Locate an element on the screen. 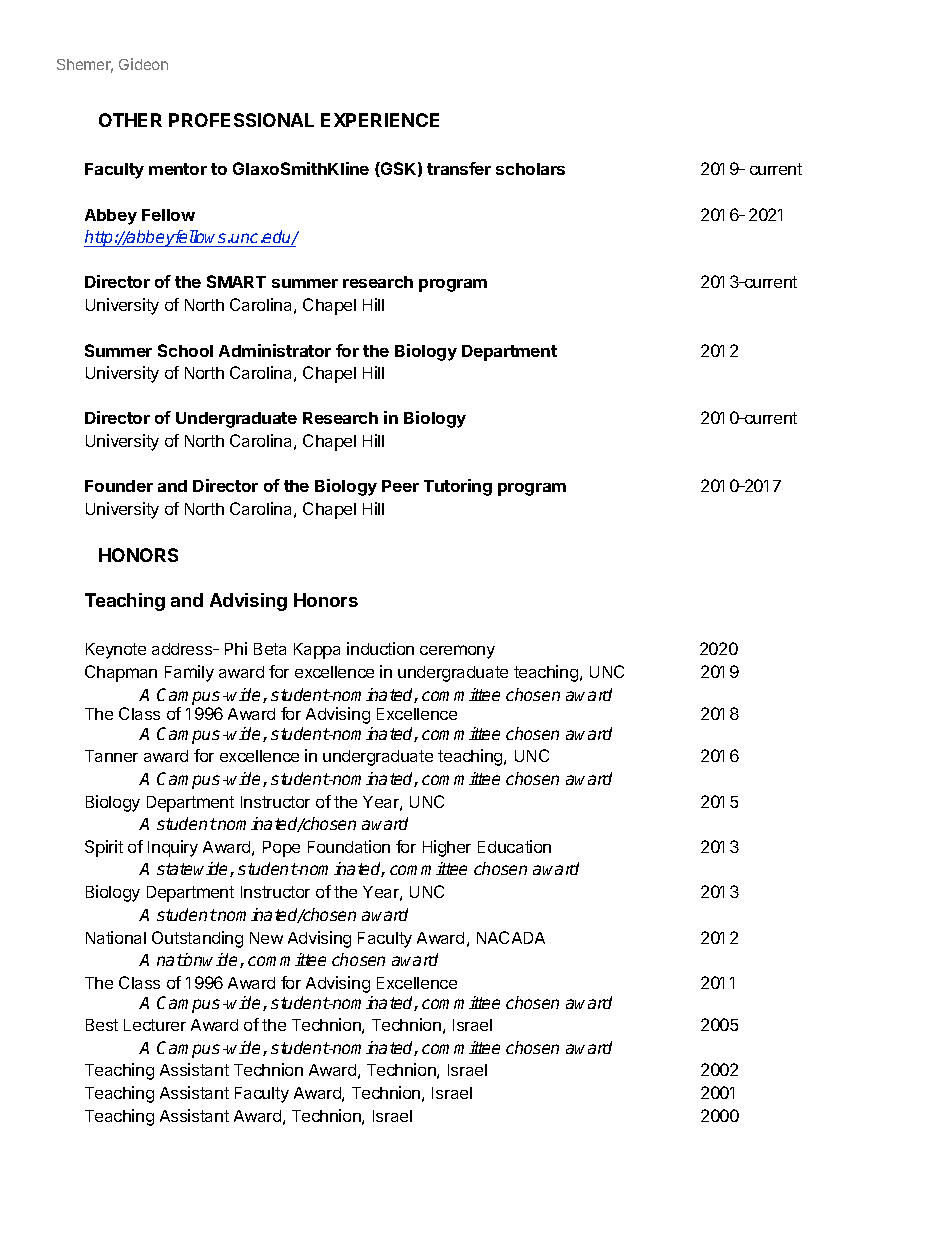  scholars is located at coordinates (530, 169).
